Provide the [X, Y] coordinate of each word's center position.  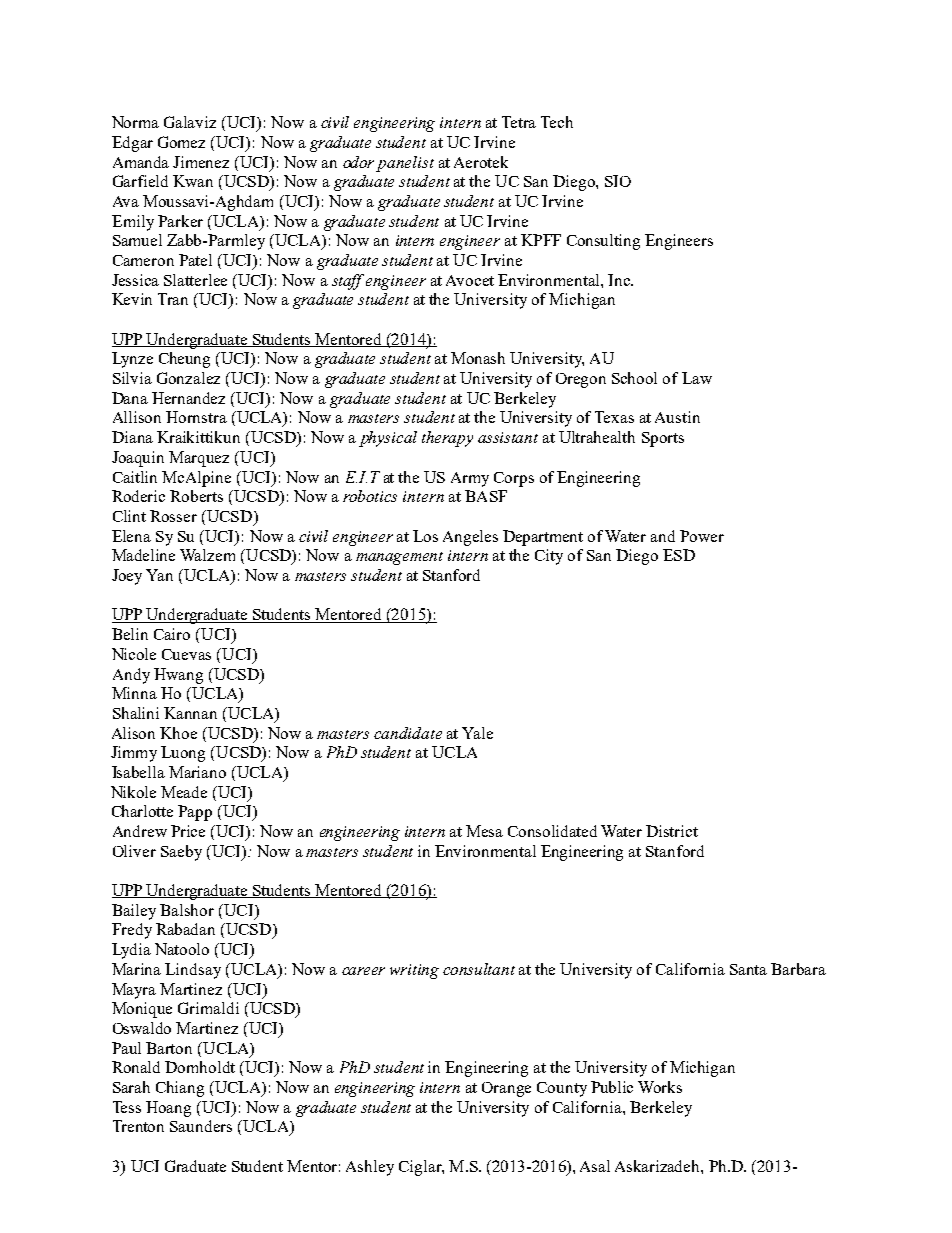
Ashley [370, 1168]
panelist [405, 164]
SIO [618, 181]
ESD [679, 555]
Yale [477, 733]
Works [660, 1087]
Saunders [201, 1126]
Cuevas [186, 654]
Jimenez [201, 162]
